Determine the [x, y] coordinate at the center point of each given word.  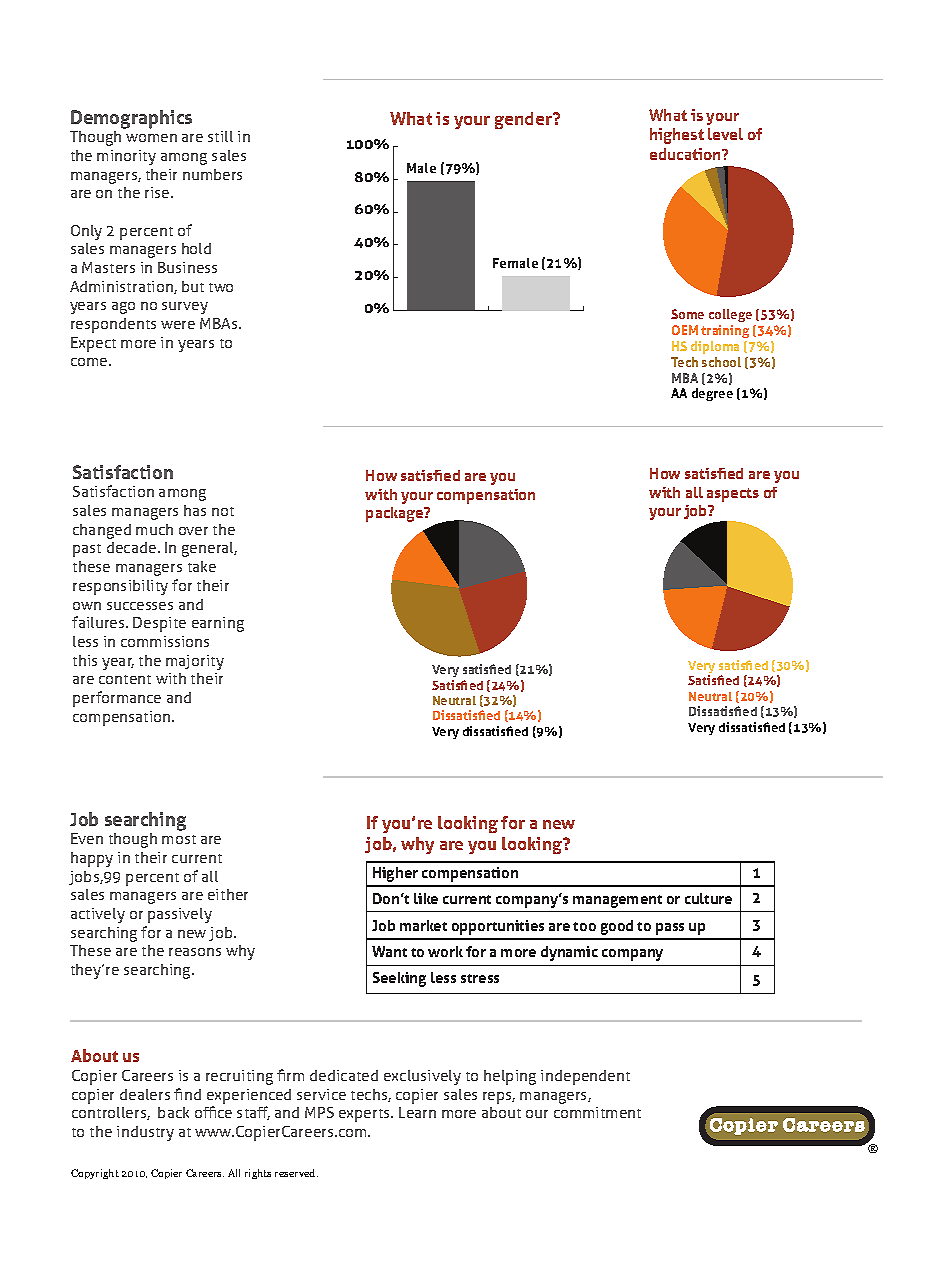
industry [145, 1133]
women [151, 138]
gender [524, 120]
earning [218, 624]
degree [712, 394]
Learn [417, 1112]
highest [677, 136]
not [223, 511]
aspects [733, 495]
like [426, 898]
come [90, 362]
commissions [165, 641]
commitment [597, 1112]
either [228, 894]
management [617, 901]
